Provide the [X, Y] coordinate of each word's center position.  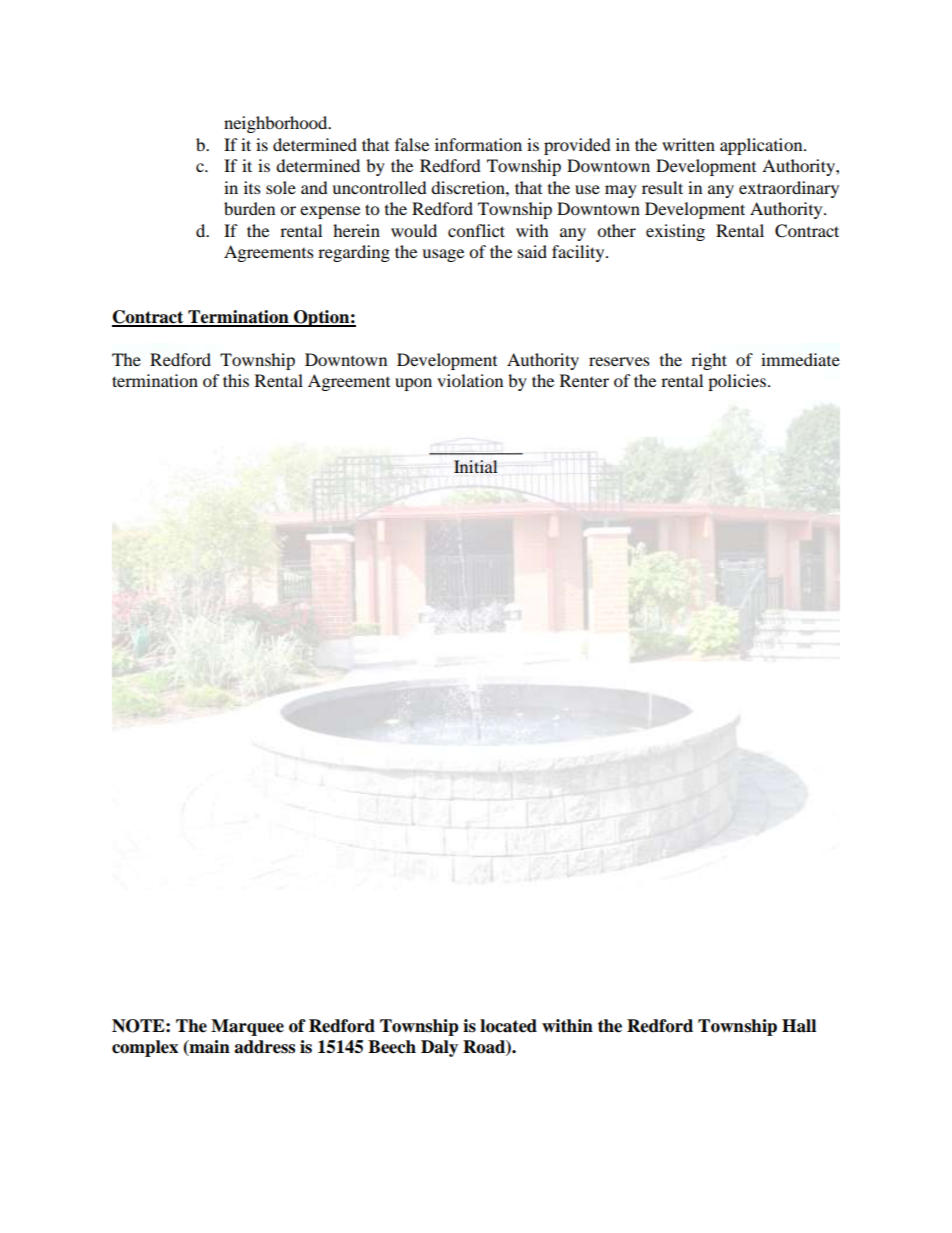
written [688, 144]
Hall [799, 1026]
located [508, 1026]
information [478, 144]
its [252, 187]
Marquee [247, 1027]
